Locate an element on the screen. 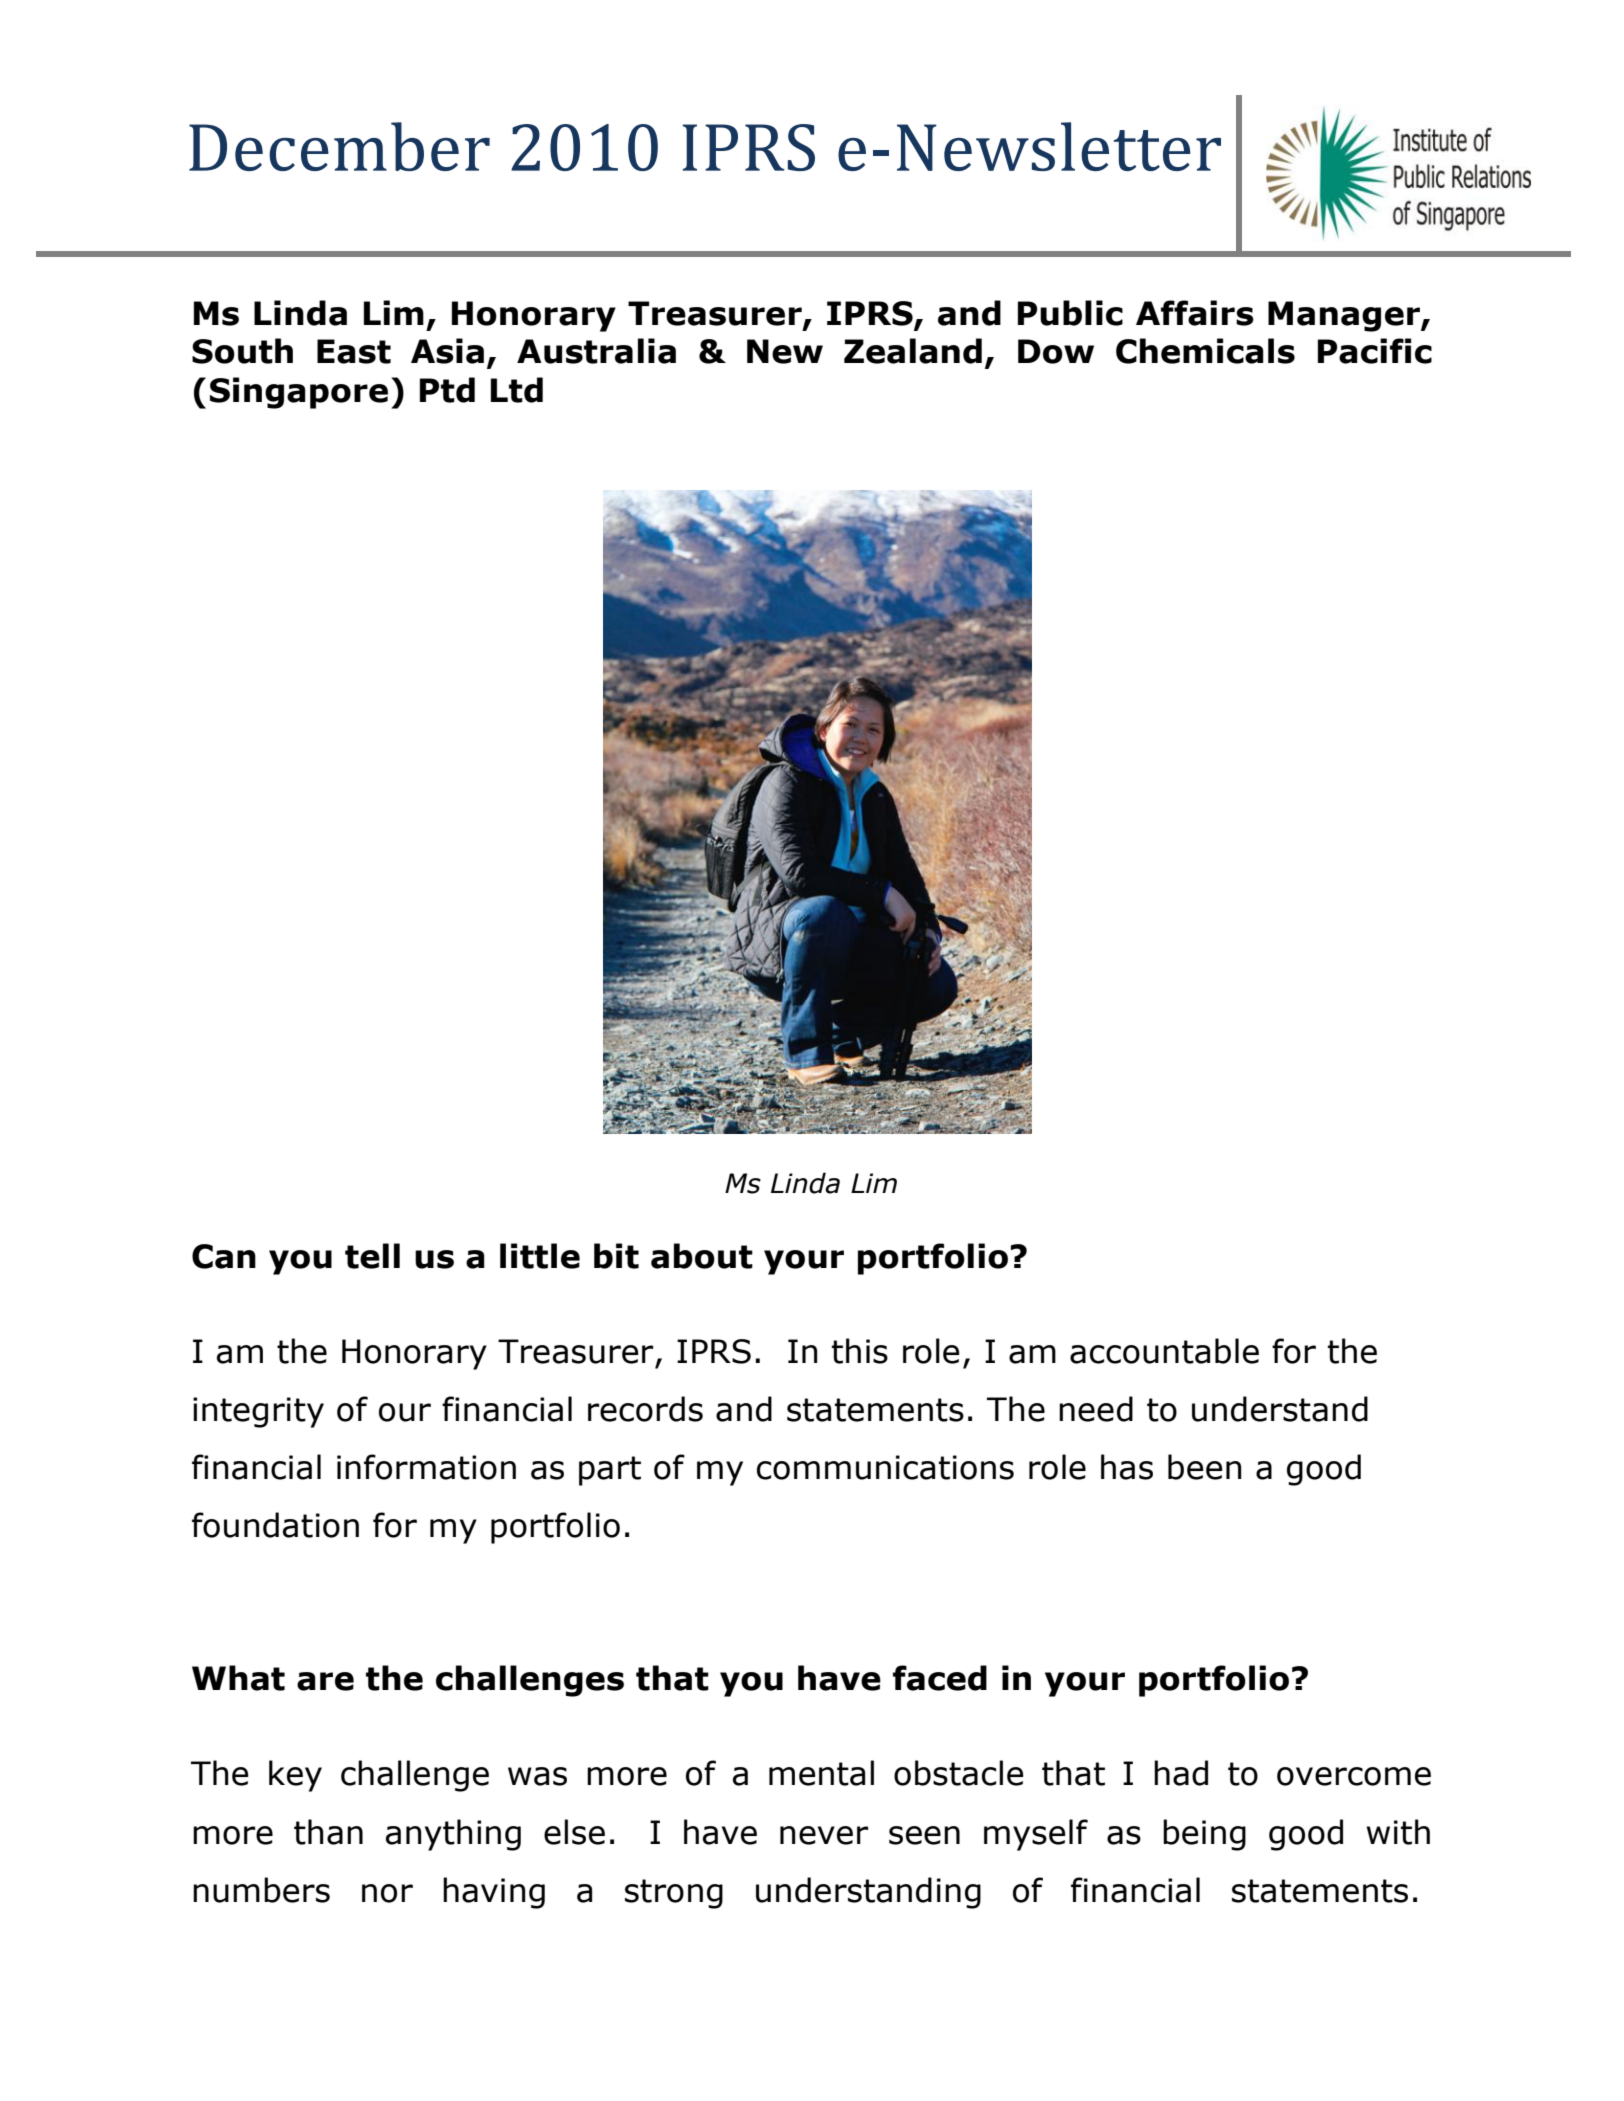  than is located at coordinates (328, 1832).
